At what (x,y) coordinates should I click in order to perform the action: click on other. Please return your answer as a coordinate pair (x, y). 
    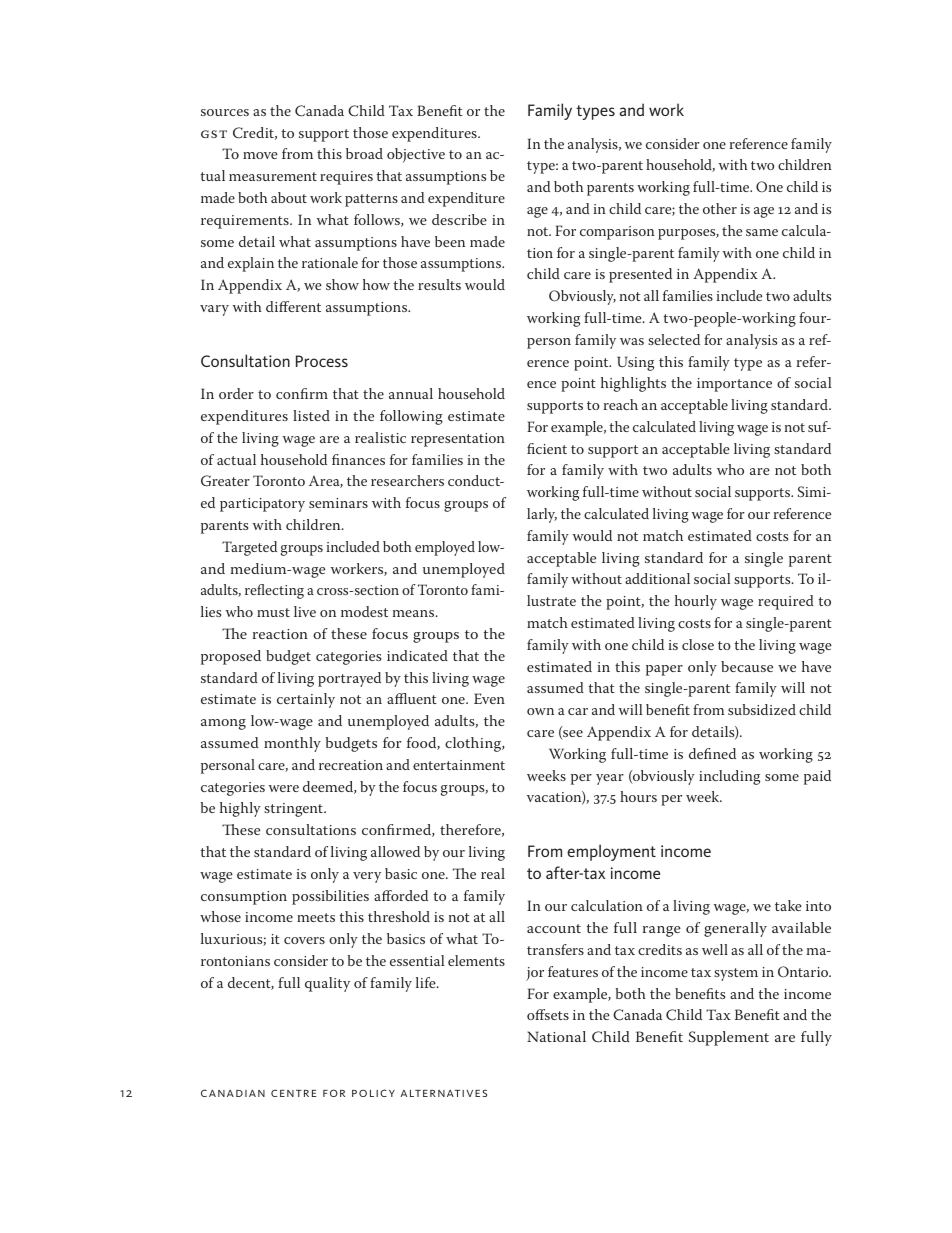
    Looking at the image, I should click on (720, 208).
